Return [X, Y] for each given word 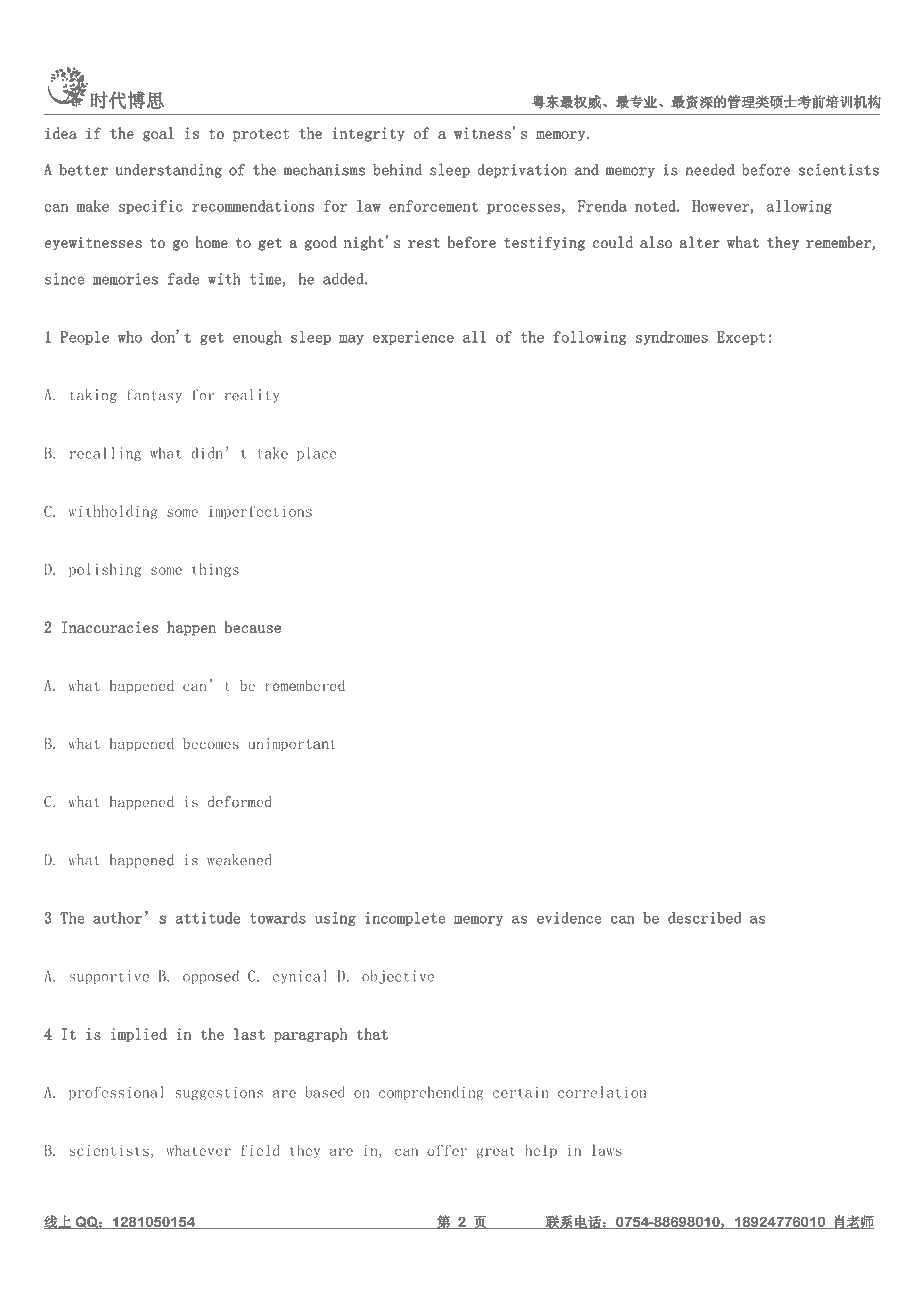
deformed [240, 802]
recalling [105, 454]
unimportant [292, 745]
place [317, 454]
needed [710, 169]
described [705, 918]
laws [607, 1150]
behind [397, 169]
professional [116, 1093]
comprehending [431, 1093]
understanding [168, 170]
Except [741, 338]
